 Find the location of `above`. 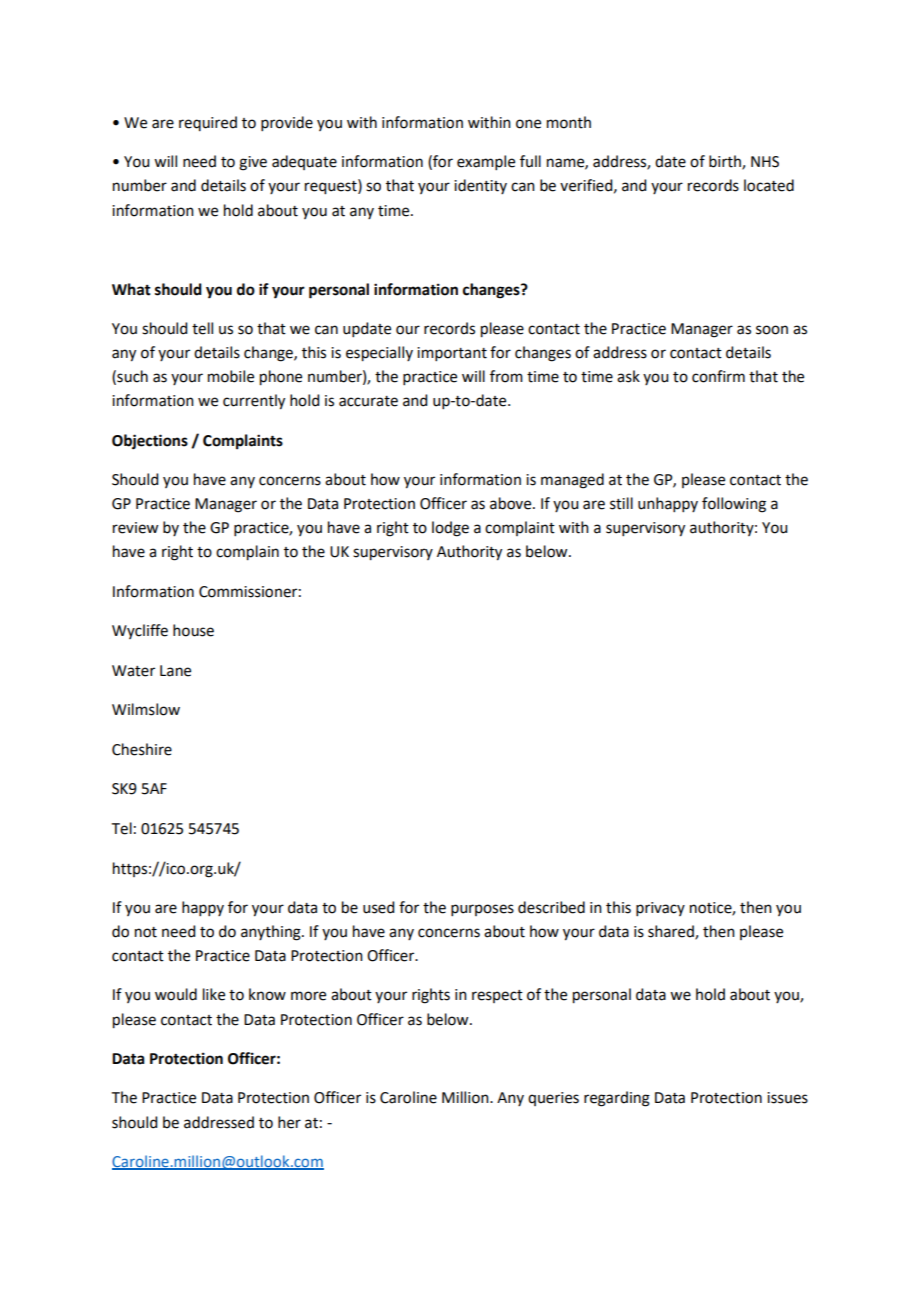

above is located at coordinates (512, 503).
